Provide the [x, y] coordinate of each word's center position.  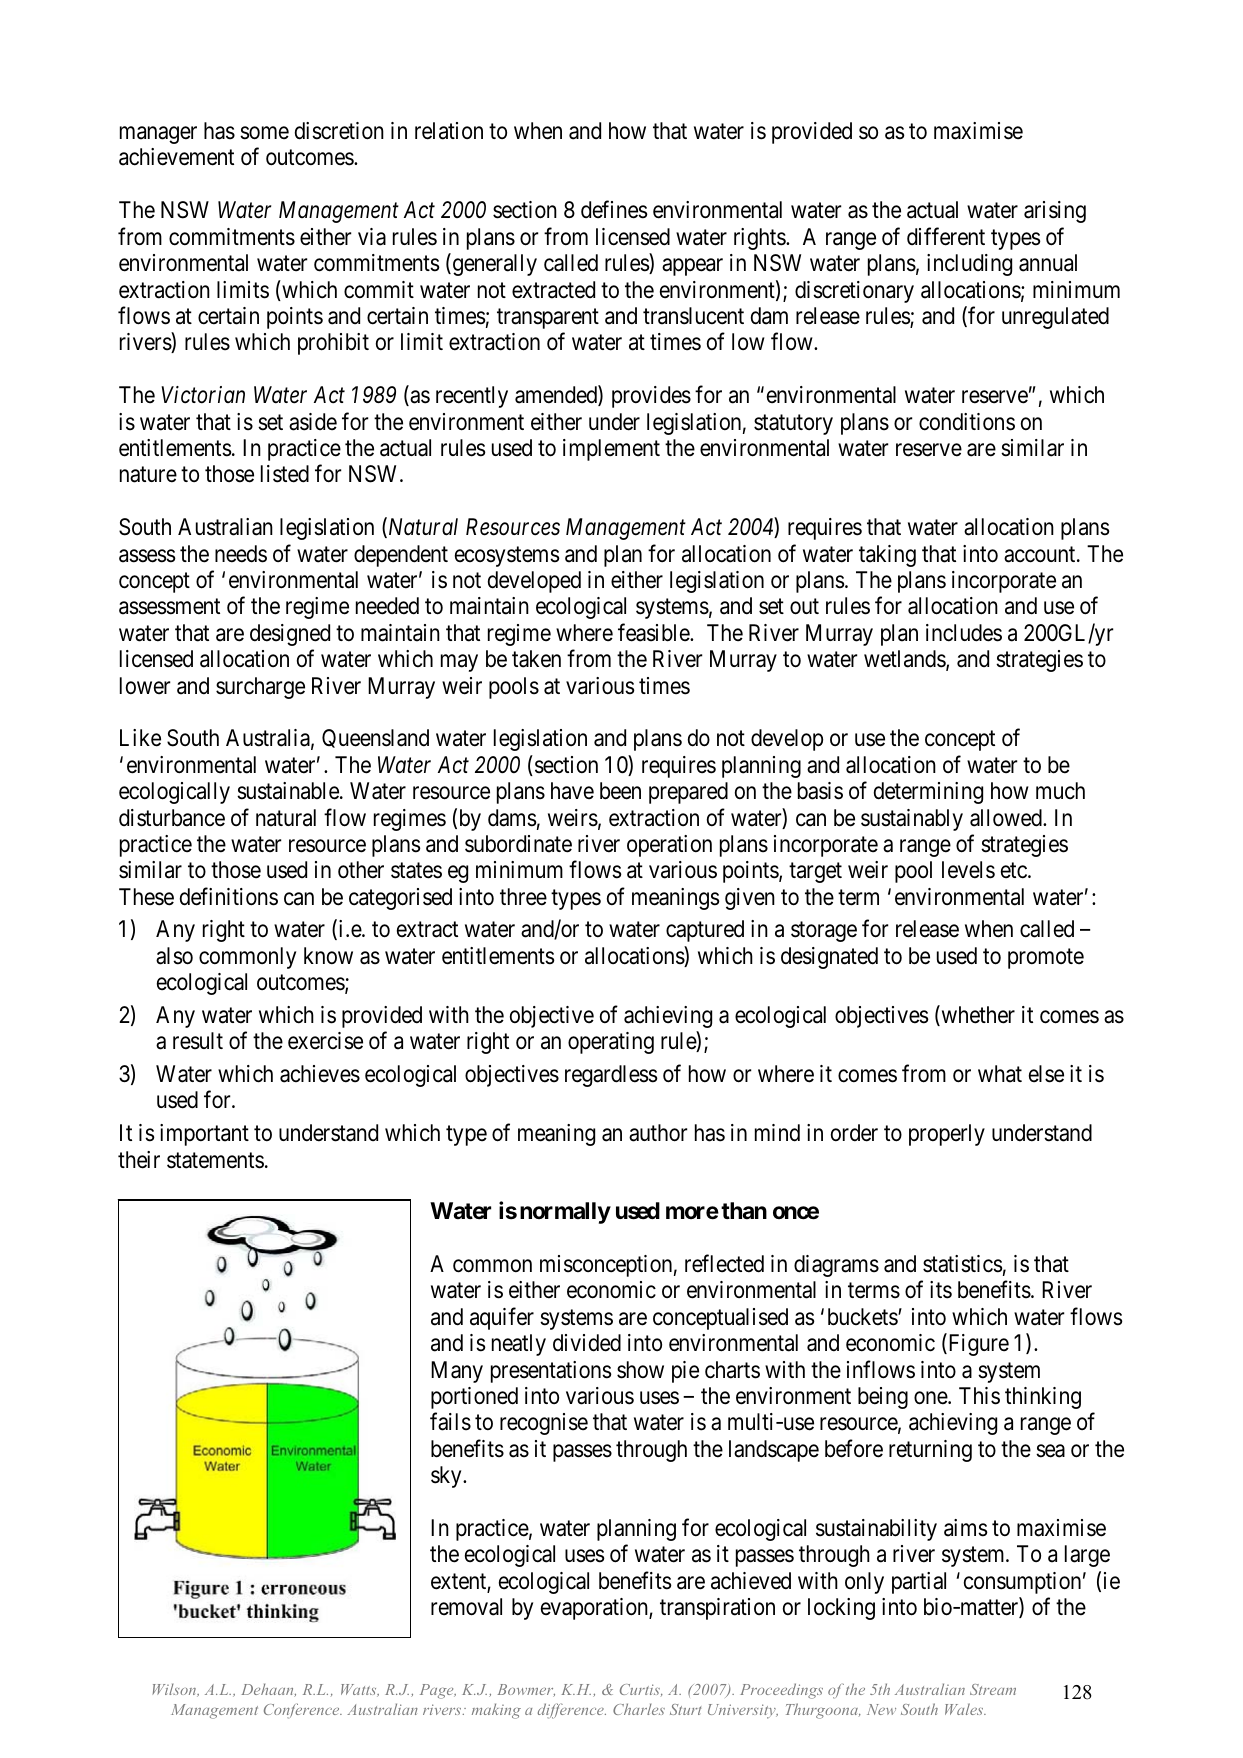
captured [705, 931]
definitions [229, 896]
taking [887, 556]
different [946, 236]
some [264, 133]
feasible [654, 632]
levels [968, 870]
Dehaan [268, 1690]
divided [587, 1343]
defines [614, 210]
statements [215, 1160]
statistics [963, 1264]
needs [241, 554]
